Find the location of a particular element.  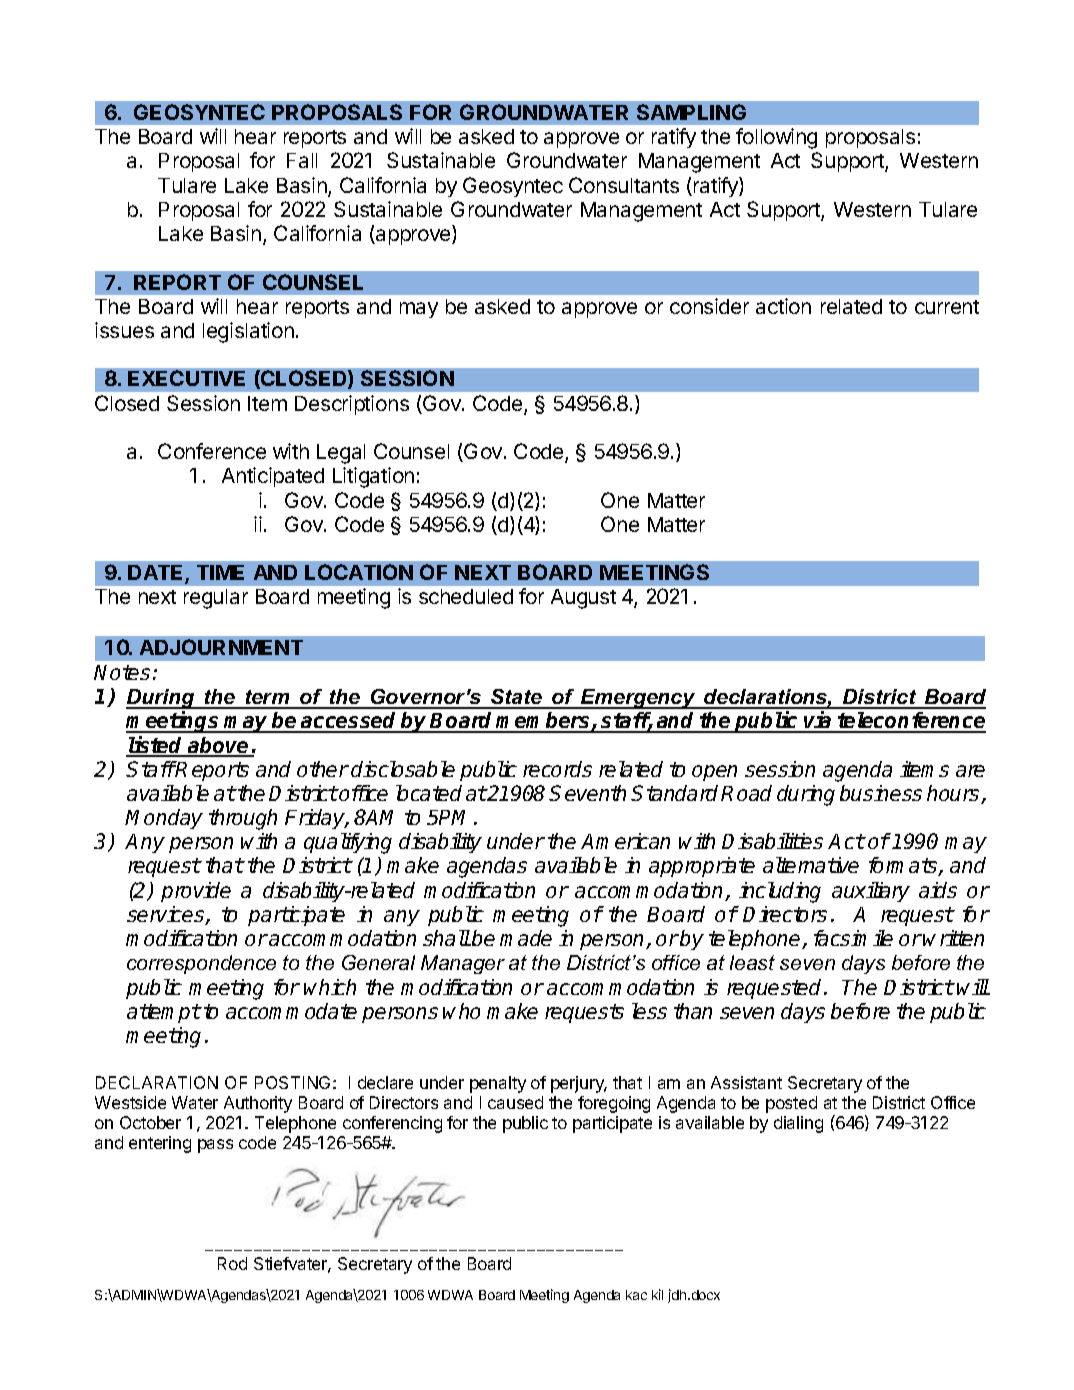

dialing is located at coordinates (798, 1124).
